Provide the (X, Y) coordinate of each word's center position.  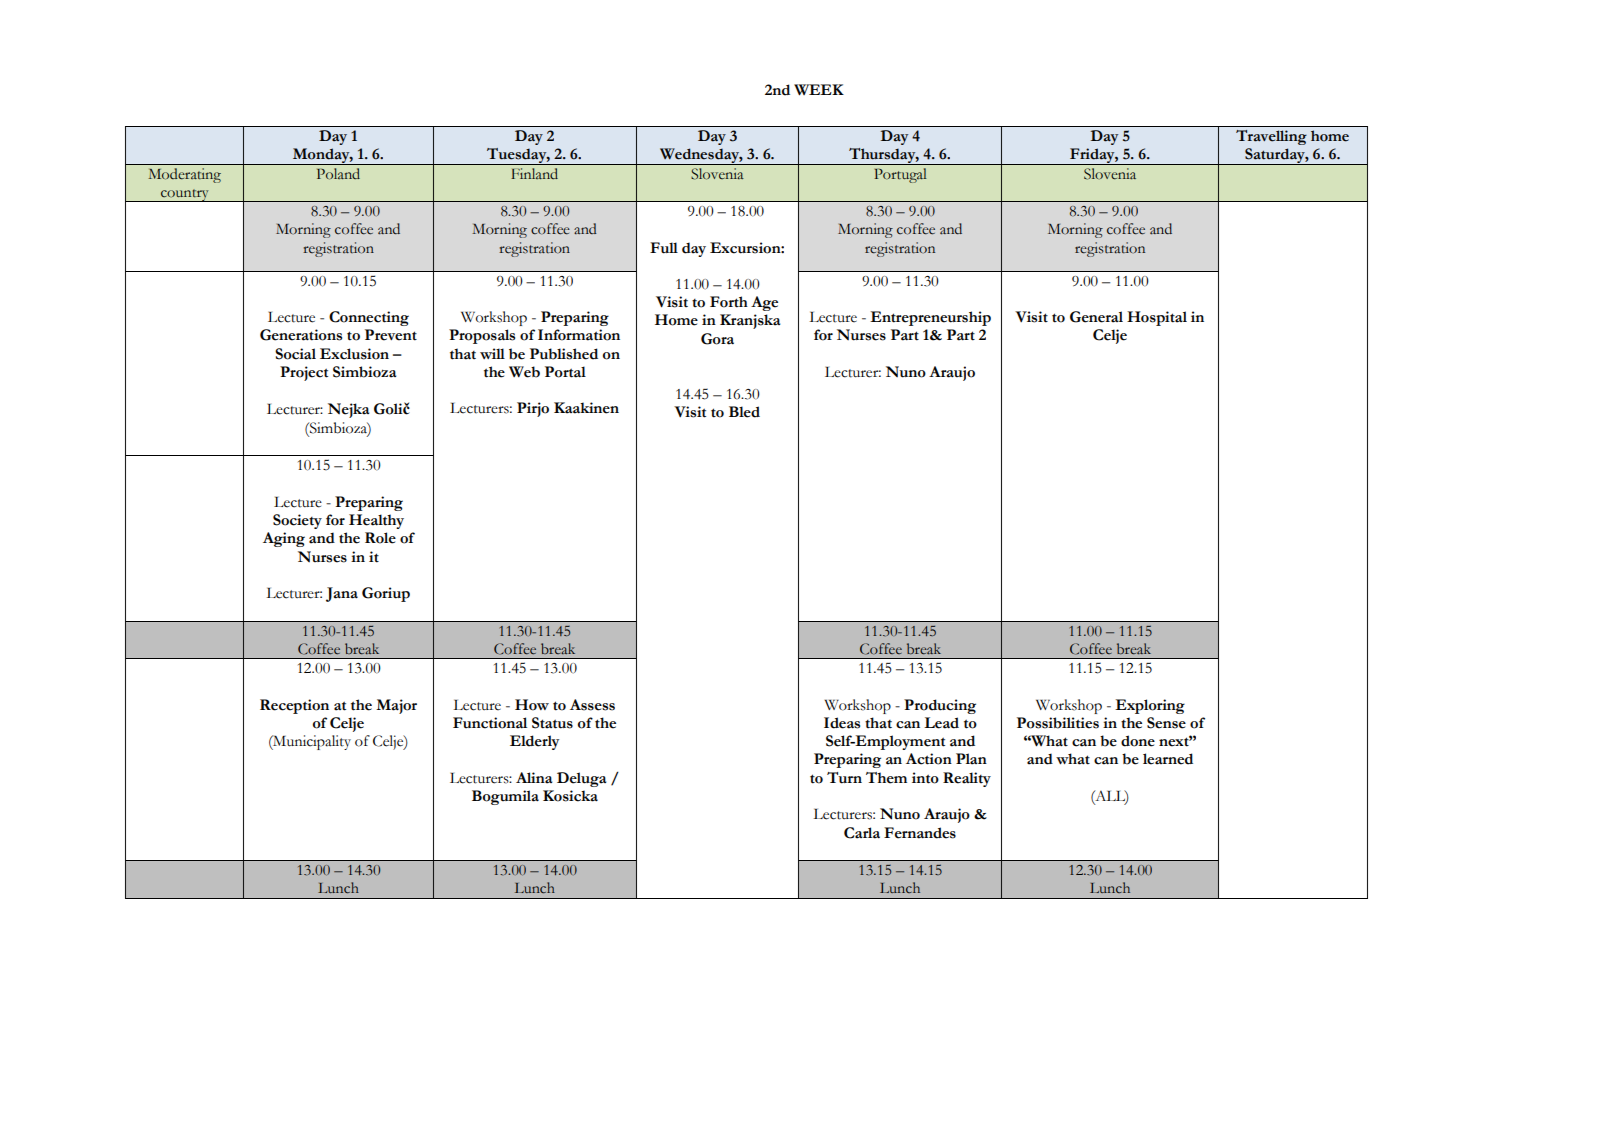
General (1096, 317)
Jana (342, 594)
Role (380, 538)
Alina (534, 778)
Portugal (900, 175)
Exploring (1150, 706)
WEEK (819, 90)
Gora (717, 339)
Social (295, 354)
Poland (338, 174)
